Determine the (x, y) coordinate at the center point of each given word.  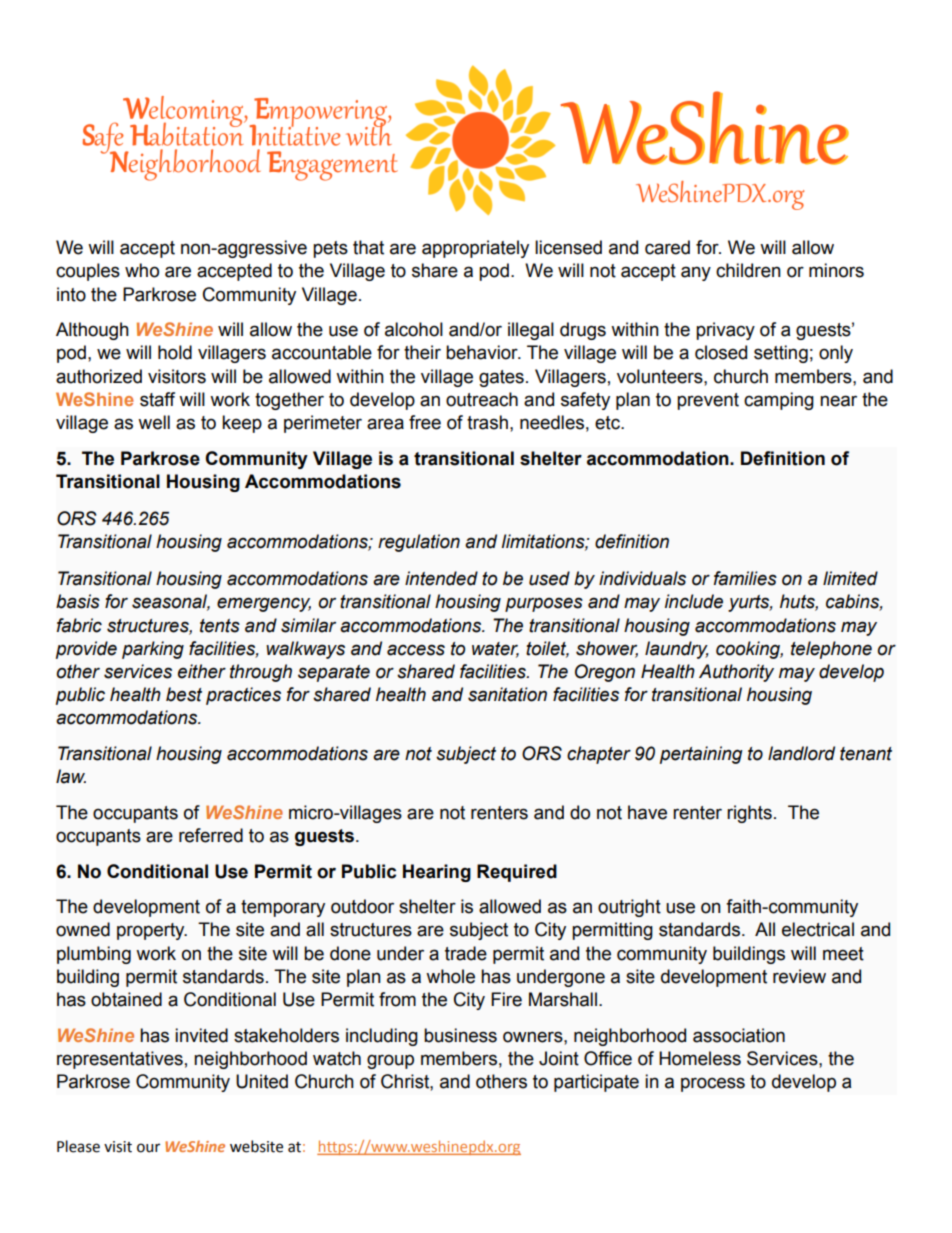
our (148, 1148)
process (713, 1084)
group (390, 1061)
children (748, 270)
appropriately (475, 249)
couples (88, 272)
